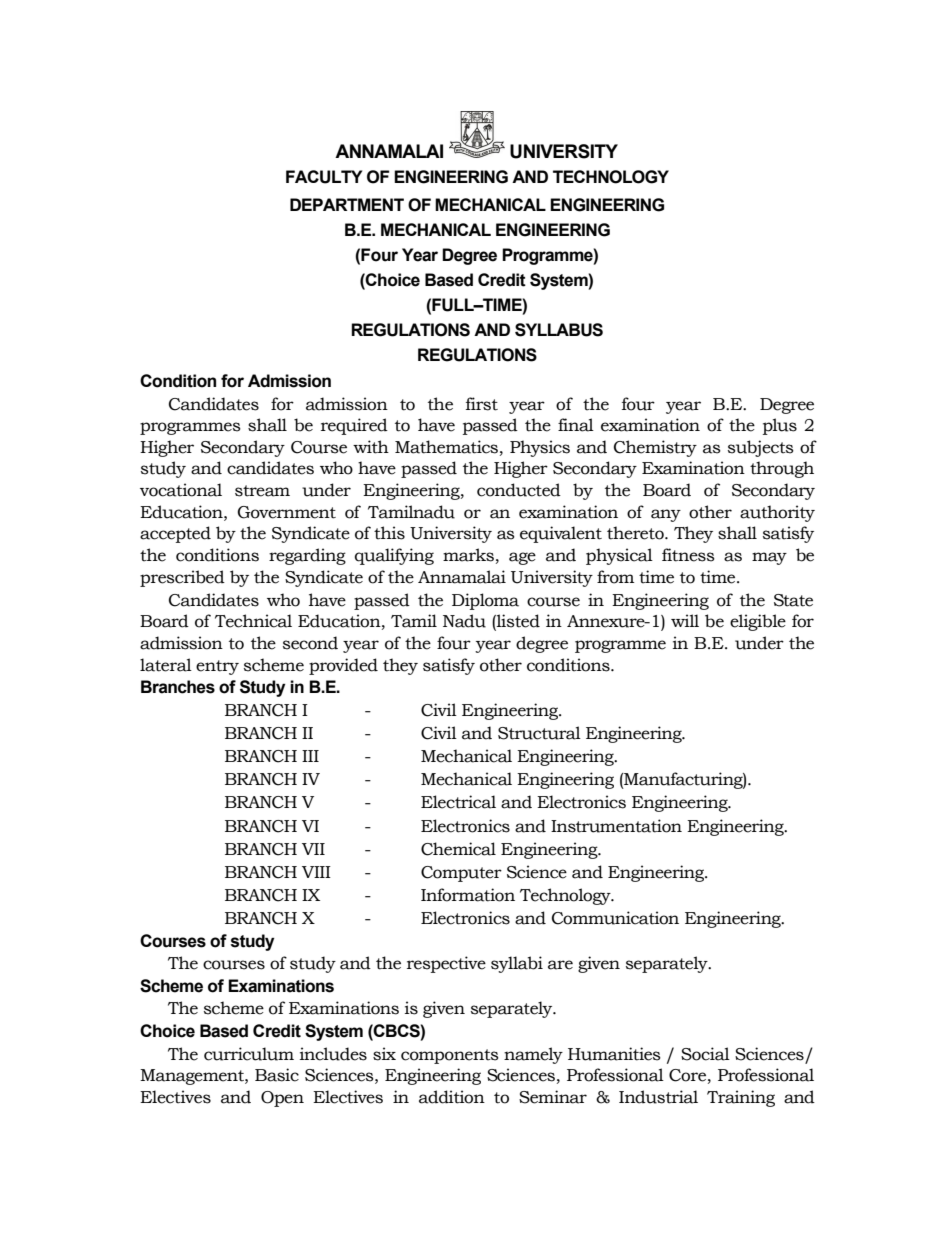 This page has width=952, height=1237. What do you see at coordinates (262, 491) in the page?
I see `stream` at bounding box center [262, 491].
